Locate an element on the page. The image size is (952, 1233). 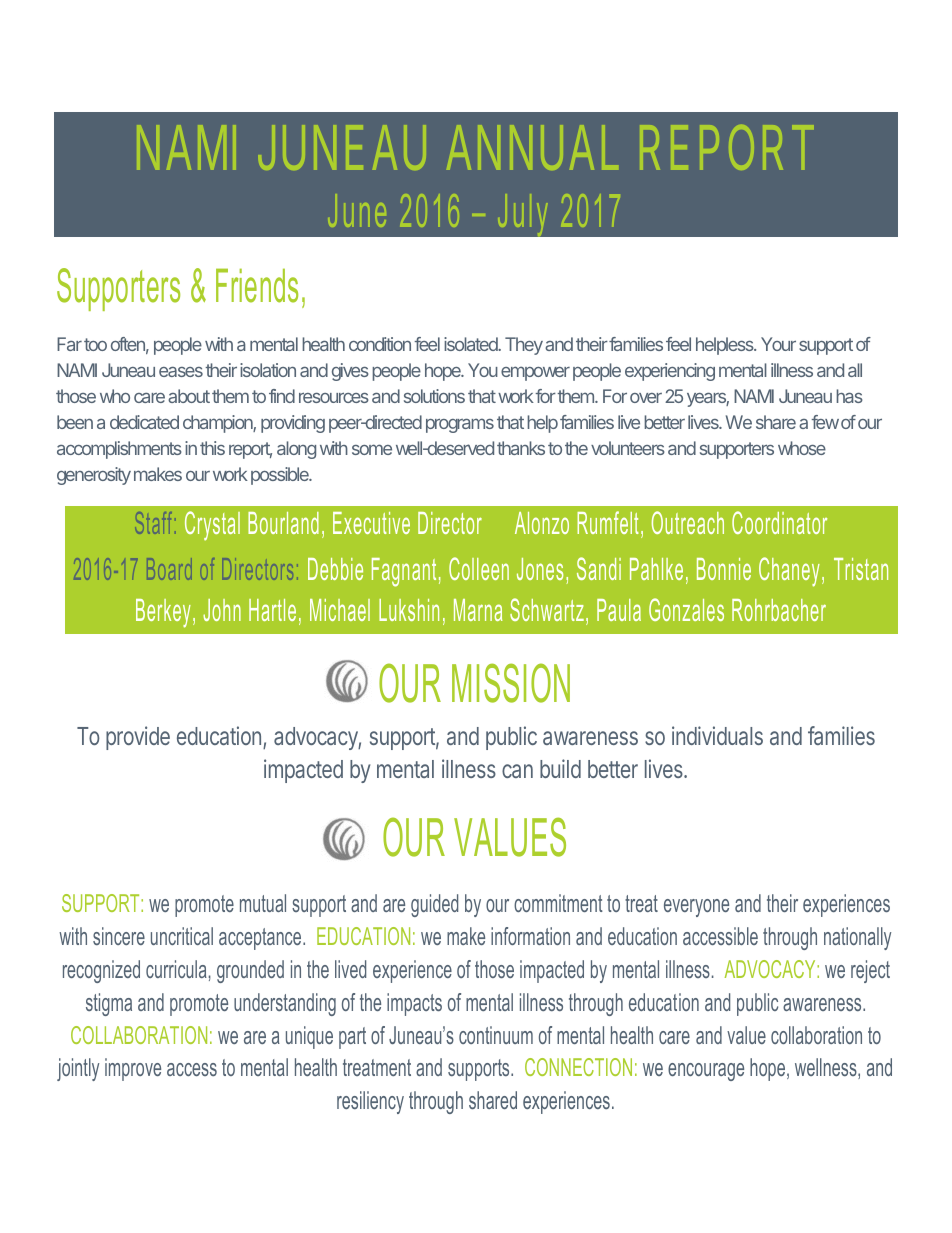
individuals is located at coordinates (717, 735).
